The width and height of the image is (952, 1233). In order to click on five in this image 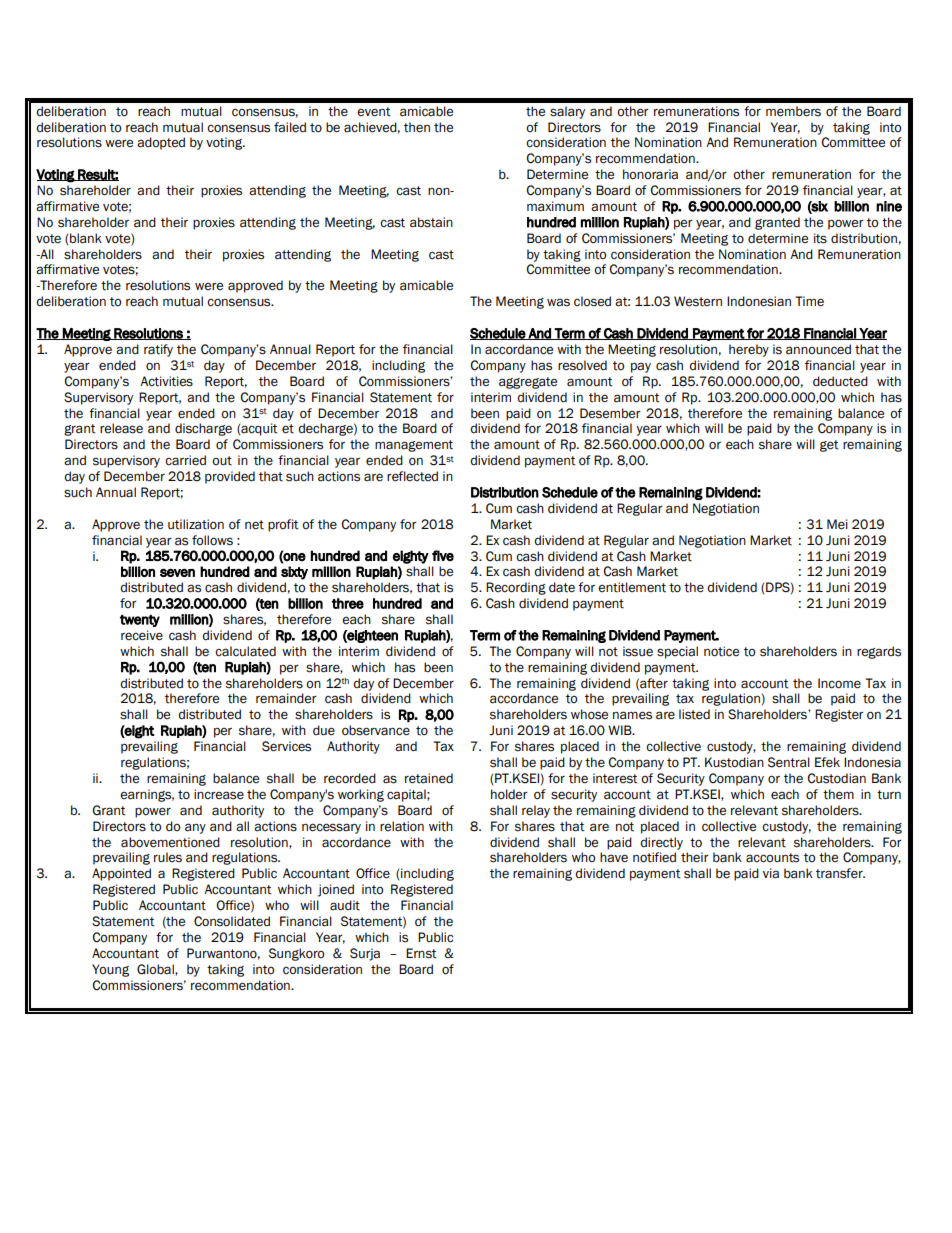, I will do `click(443, 555)`.
